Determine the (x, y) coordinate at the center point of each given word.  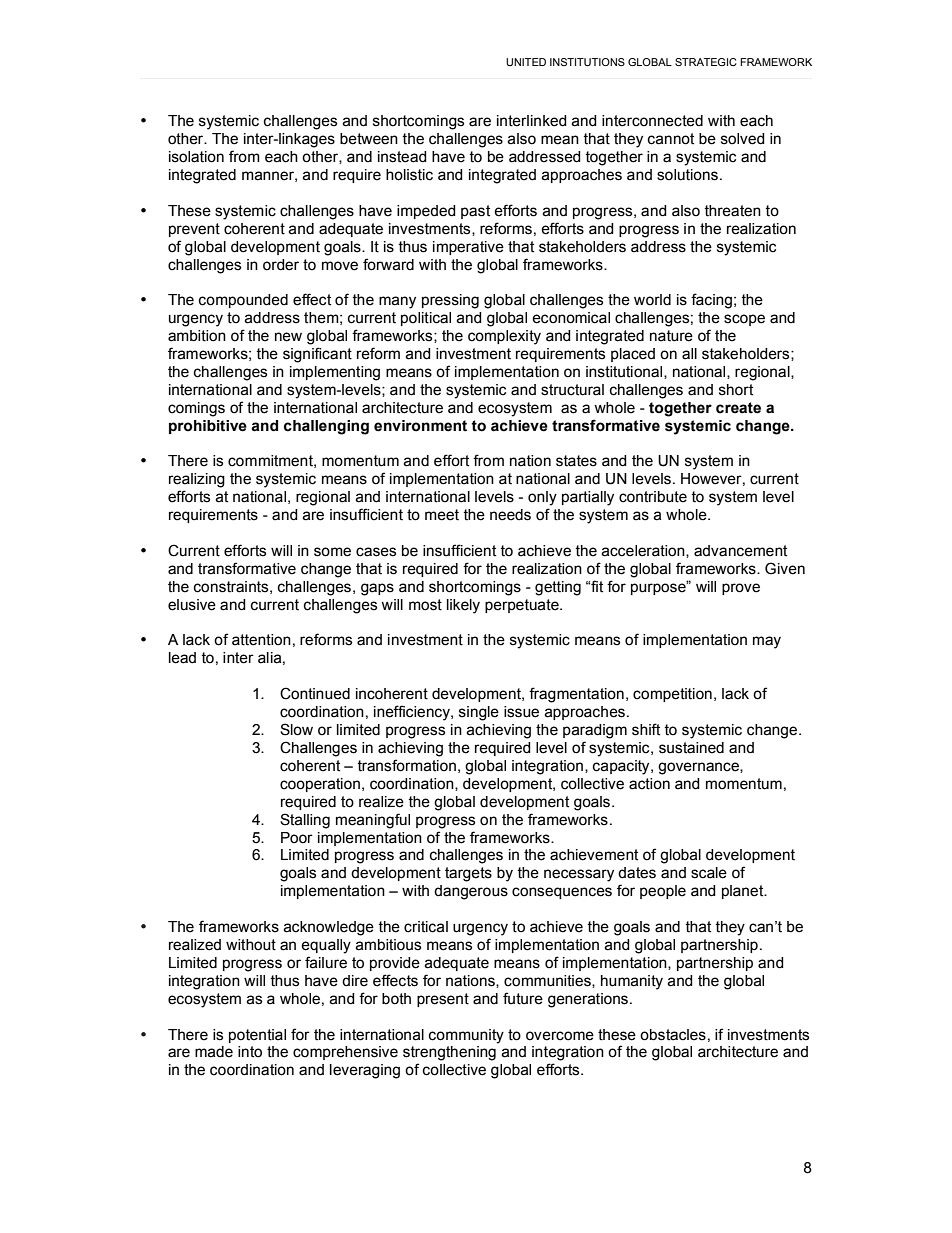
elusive (192, 605)
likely (463, 606)
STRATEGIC (706, 62)
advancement (740, 551)
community (466, 1036)
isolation (196, 157)
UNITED (526, 62)
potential (257, 1036)
